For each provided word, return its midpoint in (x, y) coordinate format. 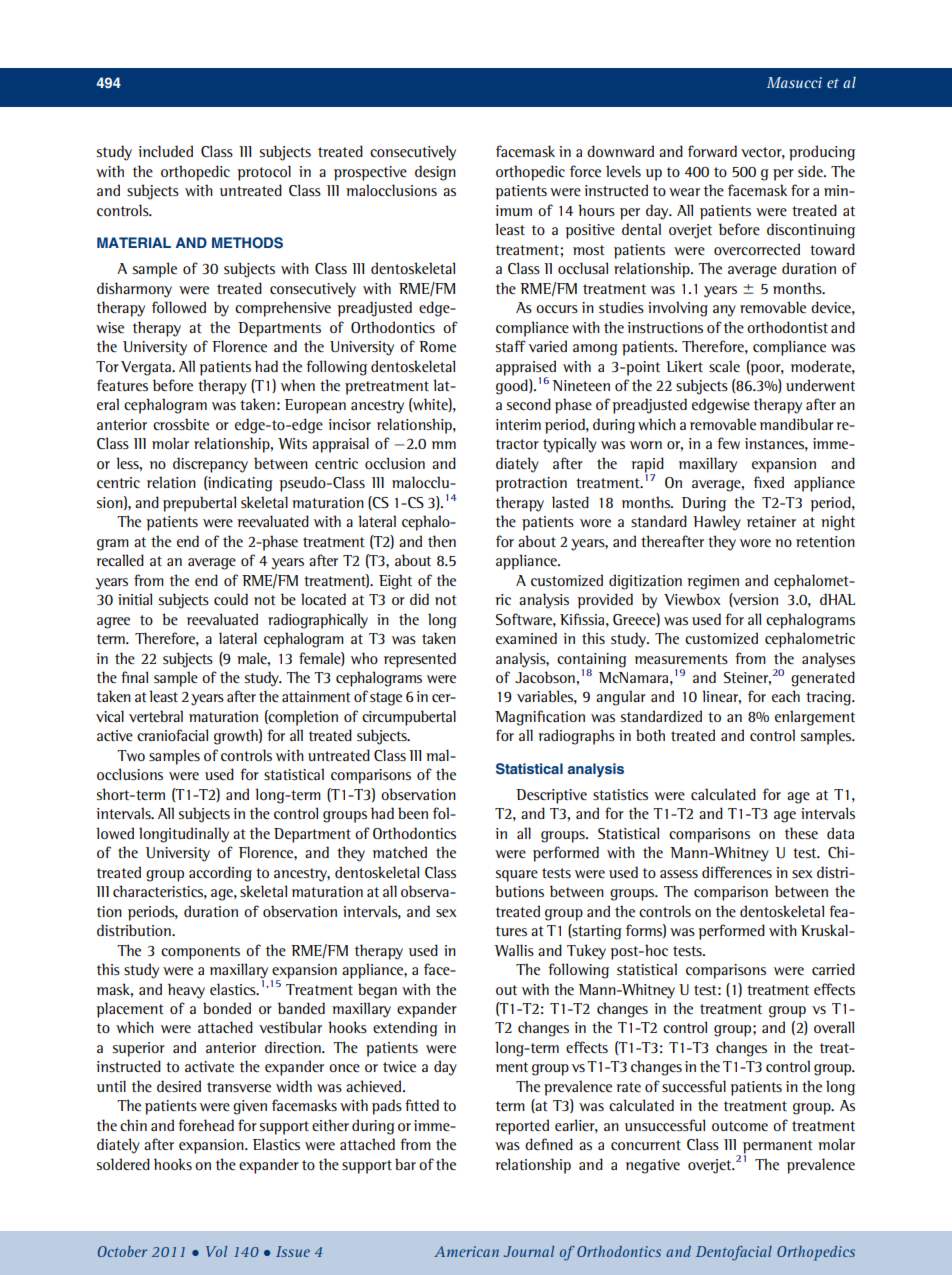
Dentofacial (734, 1253)
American (466, 1251)
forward (712, 151)
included (165, 151)
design (435, 173)
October (122, 1251)
